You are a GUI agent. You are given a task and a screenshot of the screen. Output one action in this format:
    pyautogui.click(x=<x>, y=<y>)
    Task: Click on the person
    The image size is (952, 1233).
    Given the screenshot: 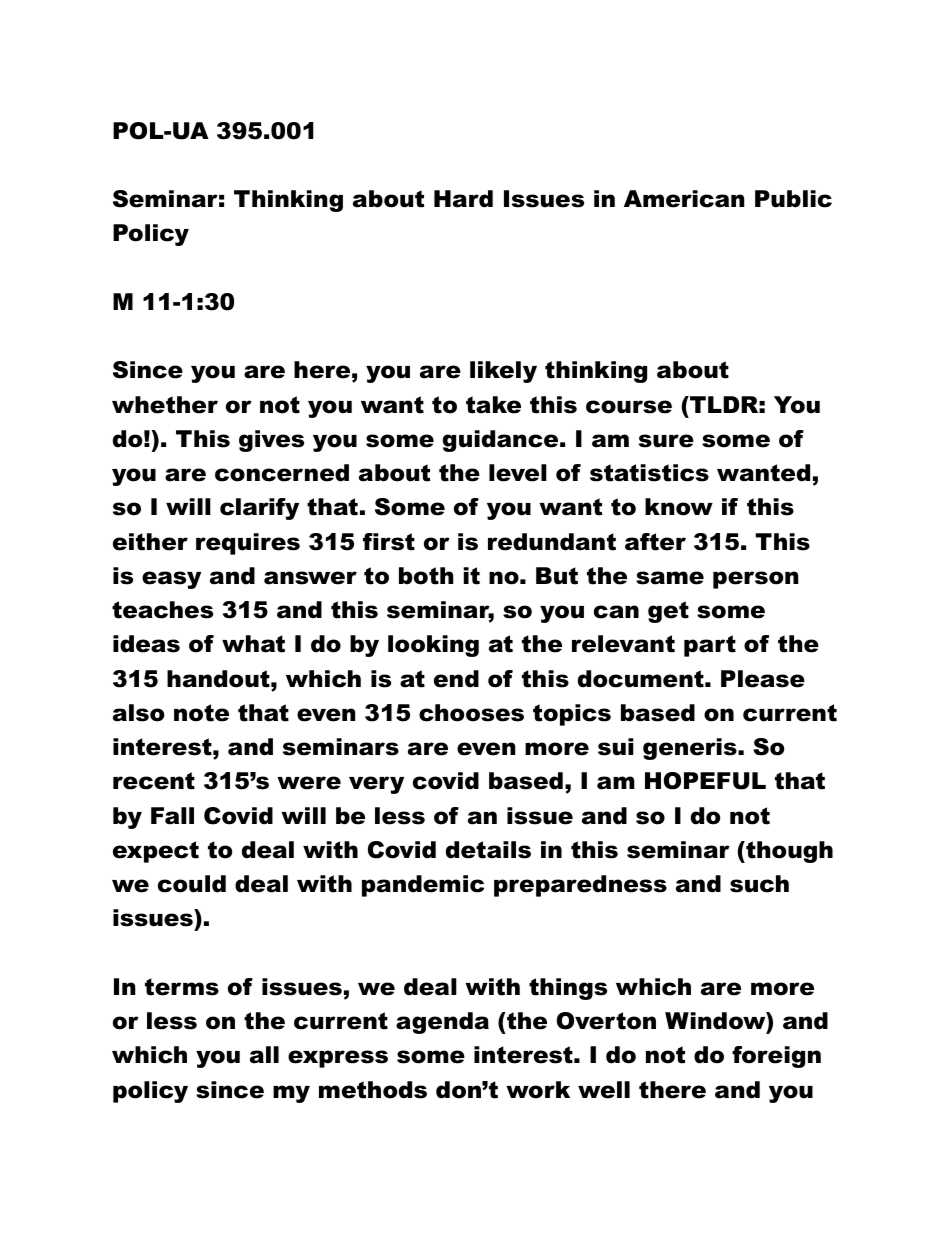 What is the action you would take?
    pyautogui.click(x=756, y=580)
